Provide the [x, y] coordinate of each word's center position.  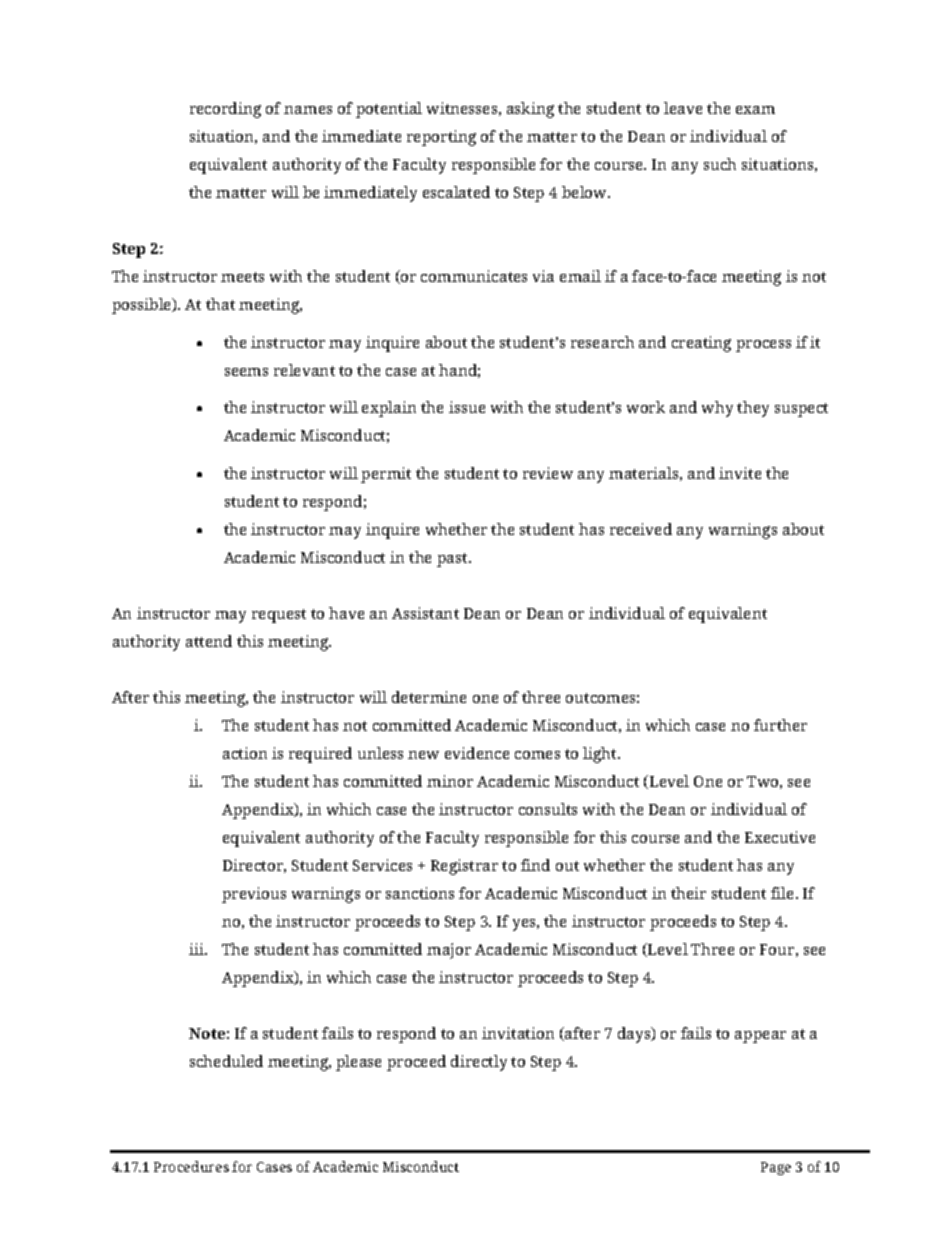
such [720, 164]
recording [225, 110]
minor [450, 781]
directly [479, 1063]
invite [740, 473]
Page [776, 1168]
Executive [780, 837]
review [548, 473]
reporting [441, 138]
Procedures [191, 1166]
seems [246, 372]
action [245, 753]
